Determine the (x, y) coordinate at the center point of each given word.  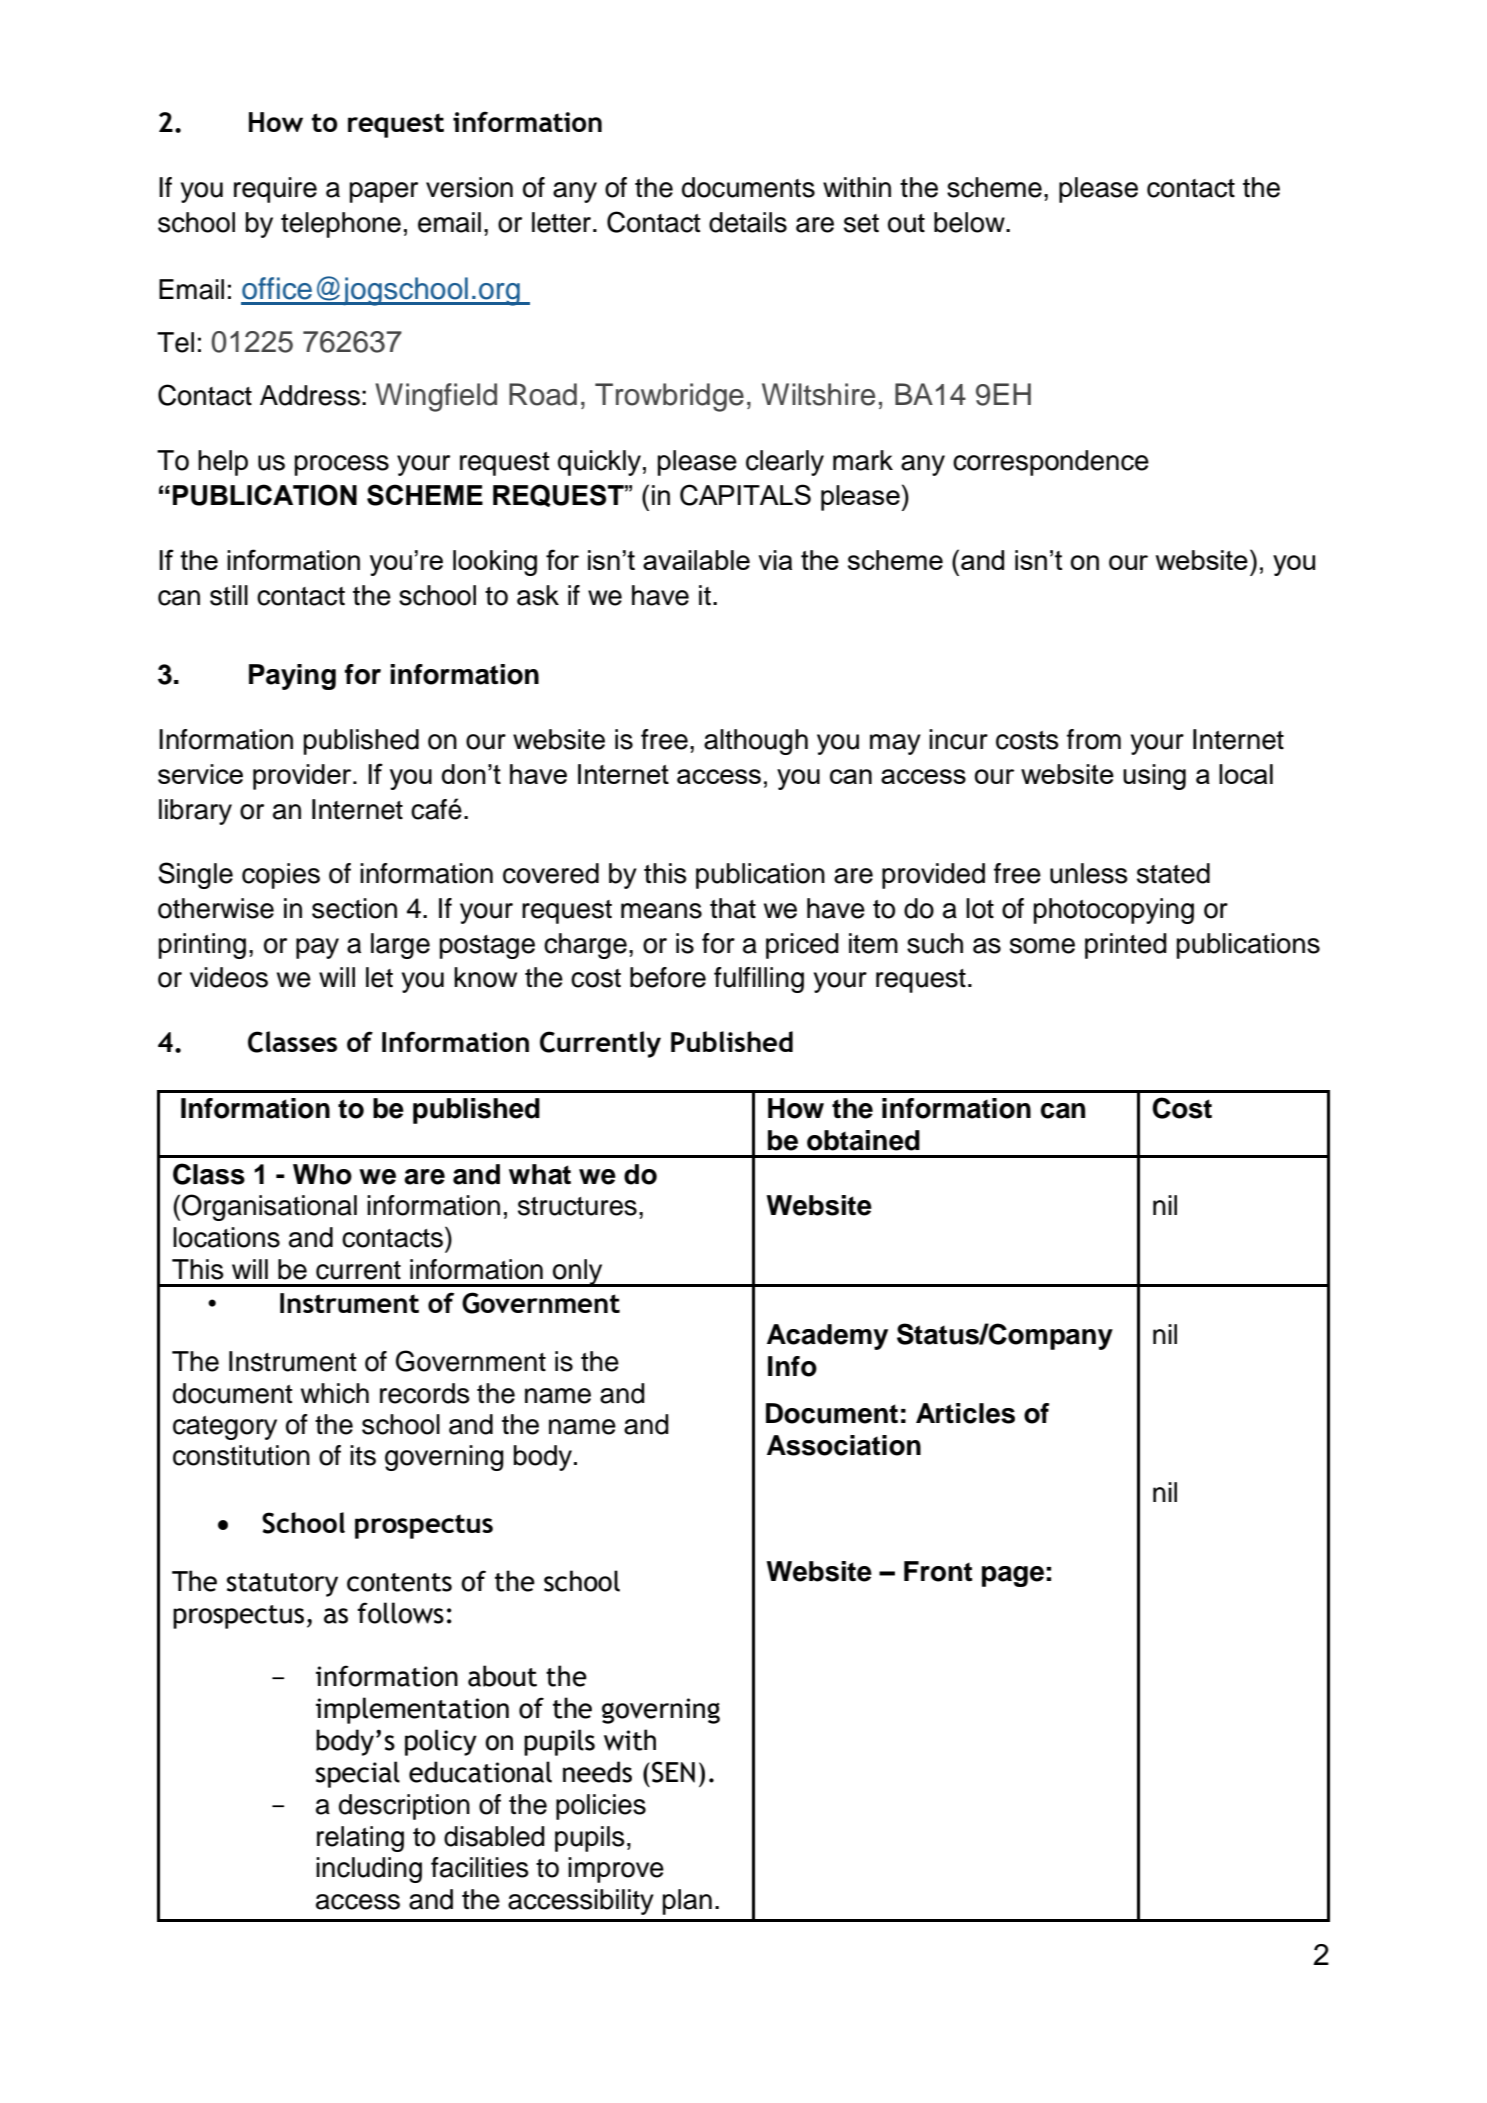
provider (303, 777)
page (1013, 1576)
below (970, 222)
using (1154, 777)
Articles (965, 1413)
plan (687, 1902)
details (748, 222)
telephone (341, 225)
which (335, 1393)
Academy (827, 1337)
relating (360, 1839)
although (756, 742)
